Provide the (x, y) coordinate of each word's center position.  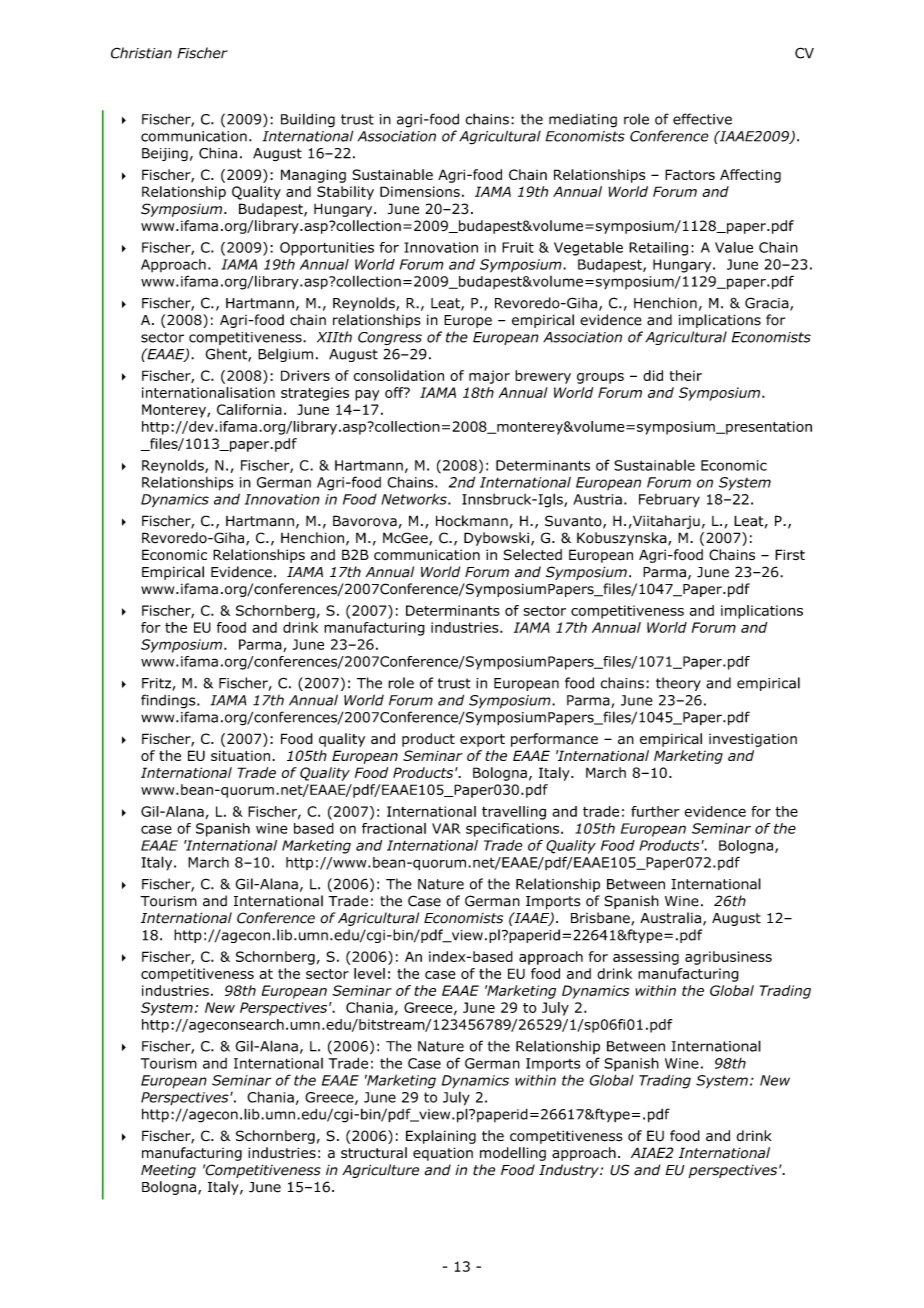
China (218, 153)
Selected (532, 555)
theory (678, 684)
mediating (583, 121)
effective (702, 119)
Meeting (168, 1171)
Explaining (441, 1137)
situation (242, 755)
